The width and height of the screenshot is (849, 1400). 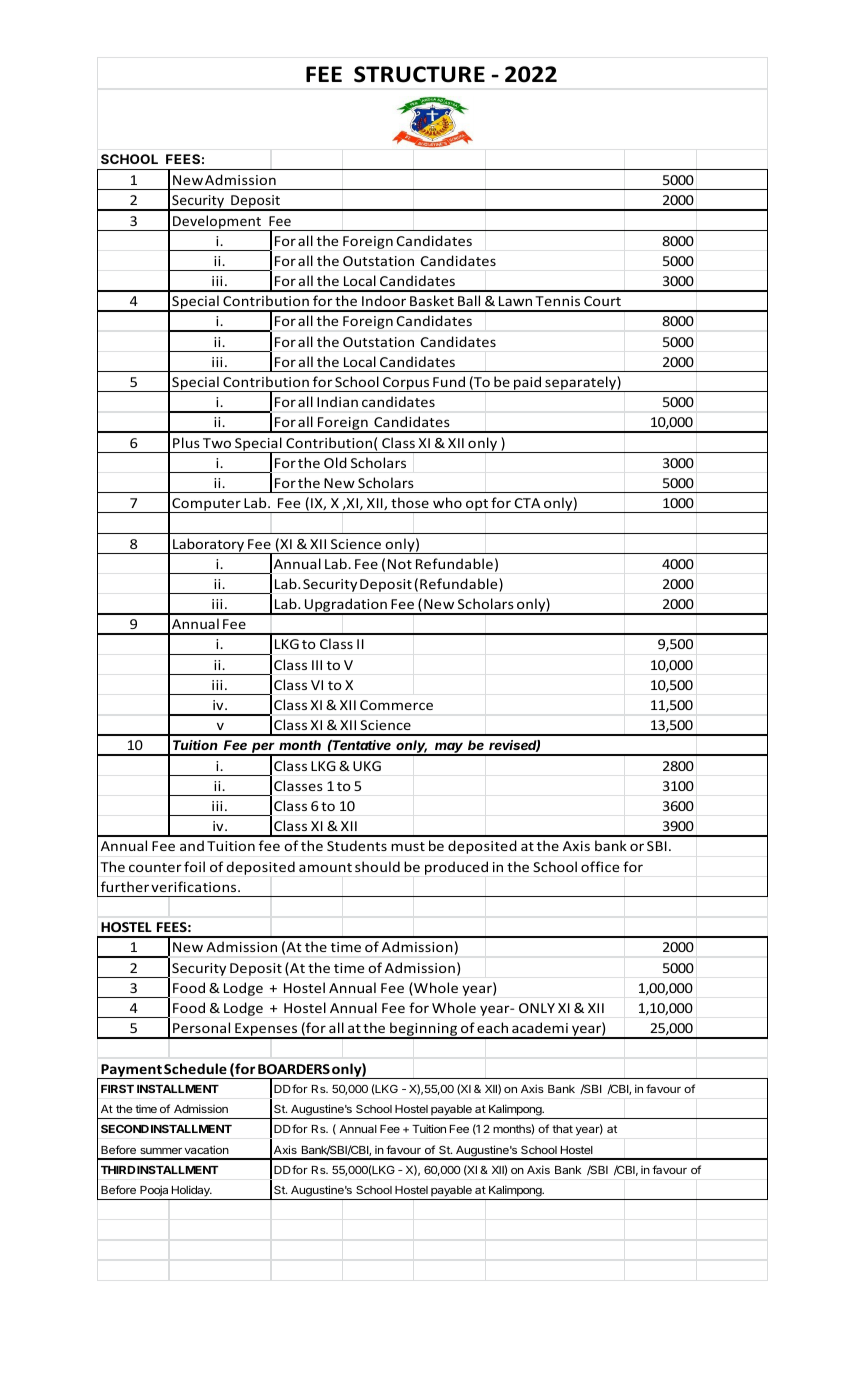 I want to click on beginning, so click(x=424, y=1030).
